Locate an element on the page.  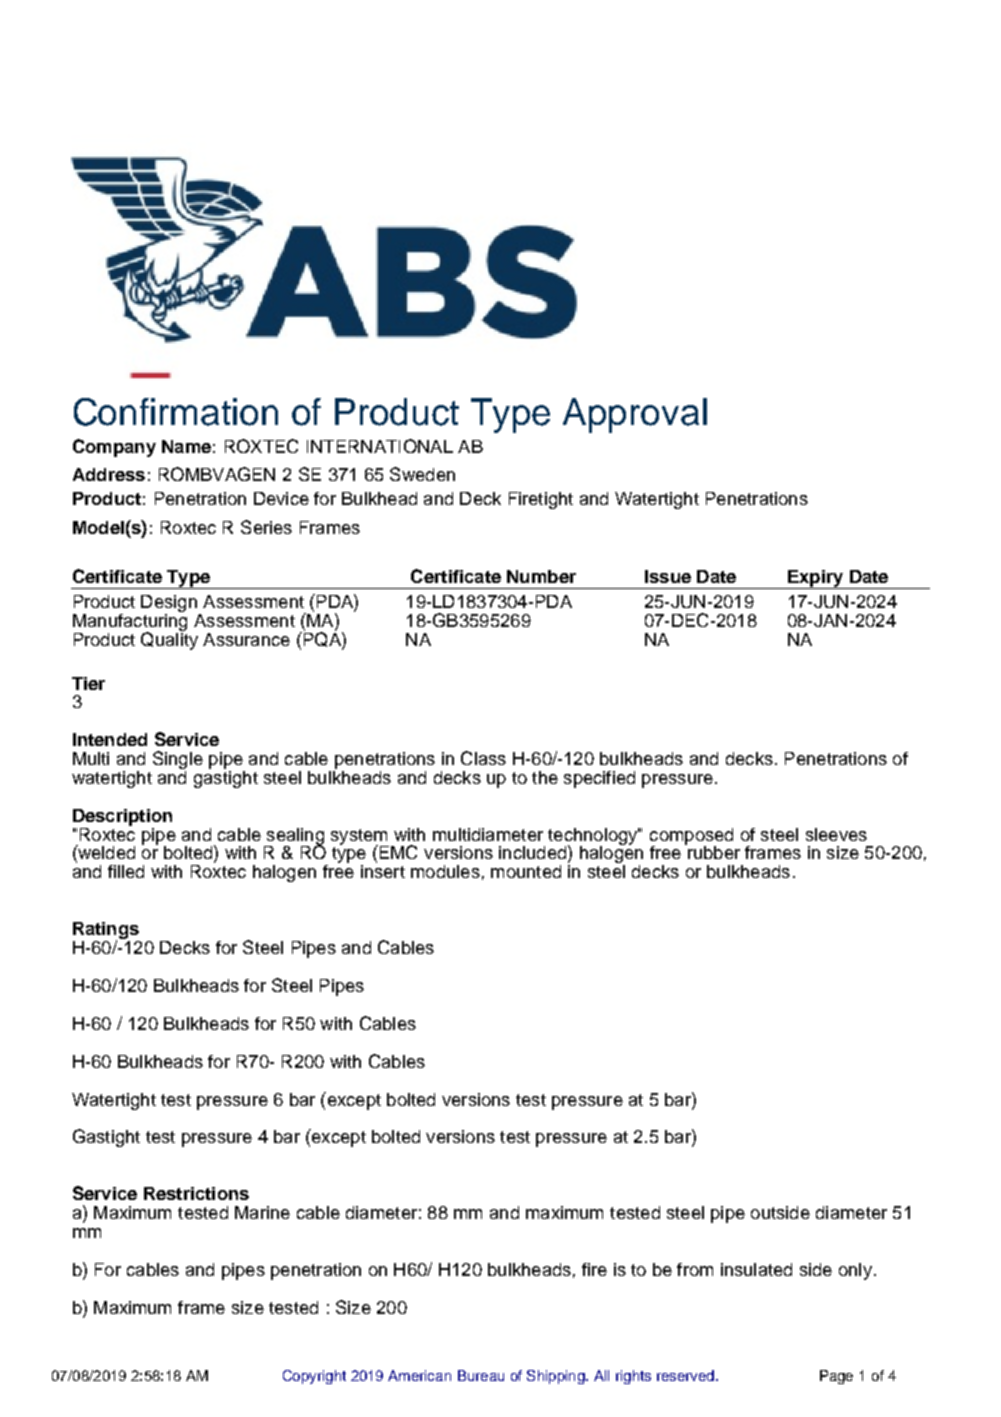
rubber is located at coordinates (713, 851).
